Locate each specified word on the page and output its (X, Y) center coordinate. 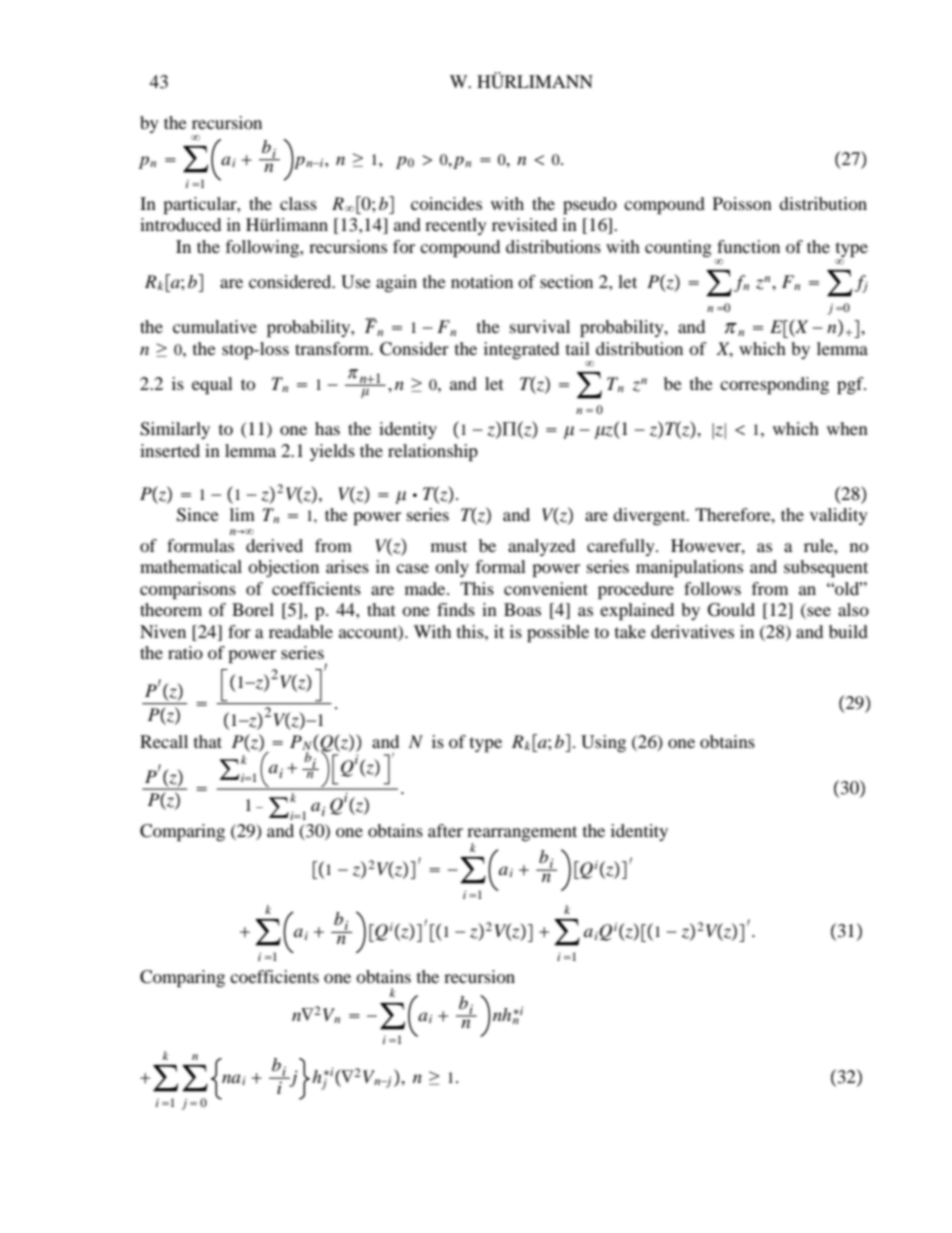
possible (558, 633)
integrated (521, 350)
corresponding (774, 385)
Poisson (742, 203)
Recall (164, 741)
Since (198, 515)
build (848, 631)
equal (212, 385)
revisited (524, 224)
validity (839, 516)
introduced (180, 224)
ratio (185, 652)
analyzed (541, 547)
